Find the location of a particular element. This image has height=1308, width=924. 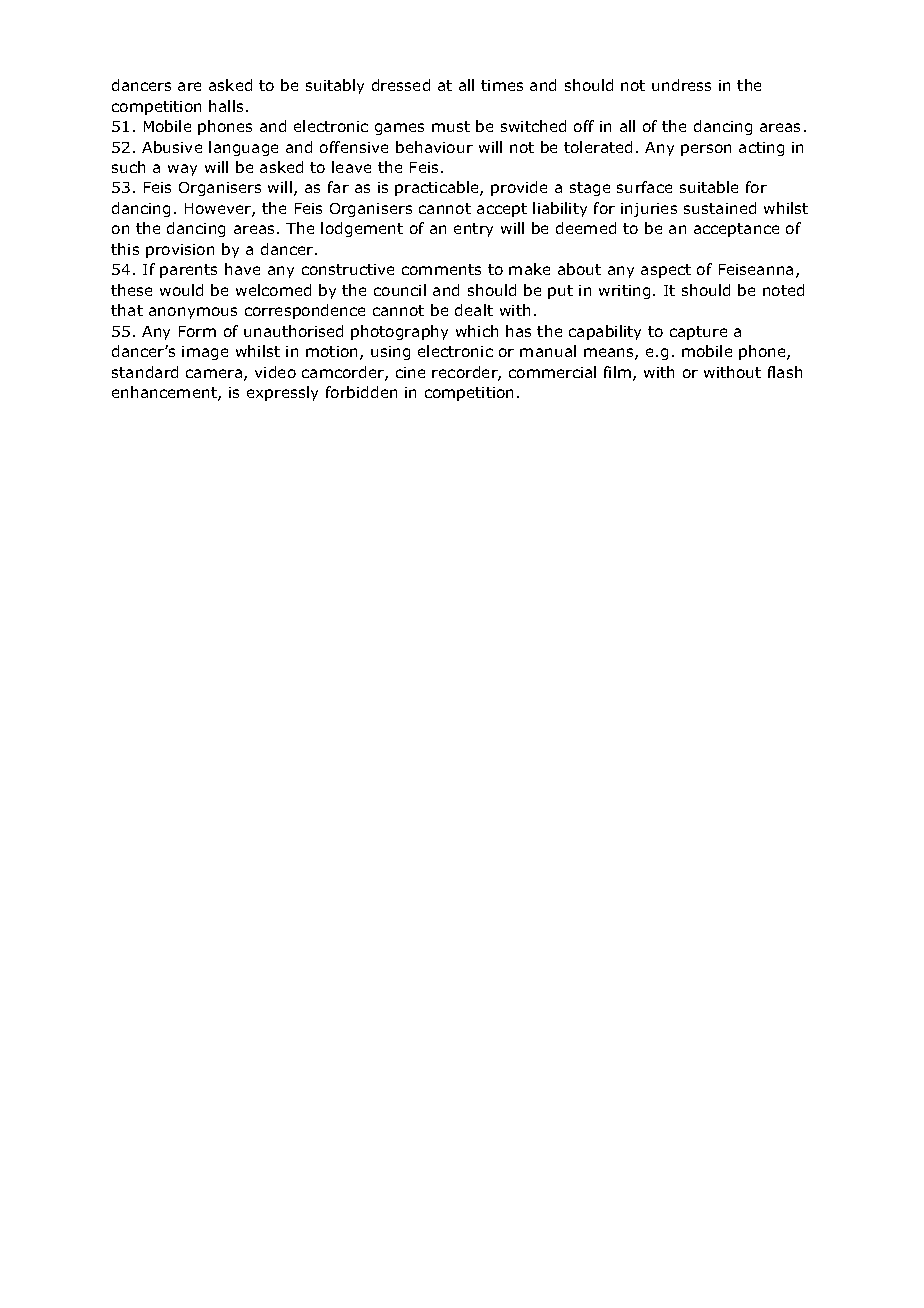

dealt is located at coordinates (474, 310).
